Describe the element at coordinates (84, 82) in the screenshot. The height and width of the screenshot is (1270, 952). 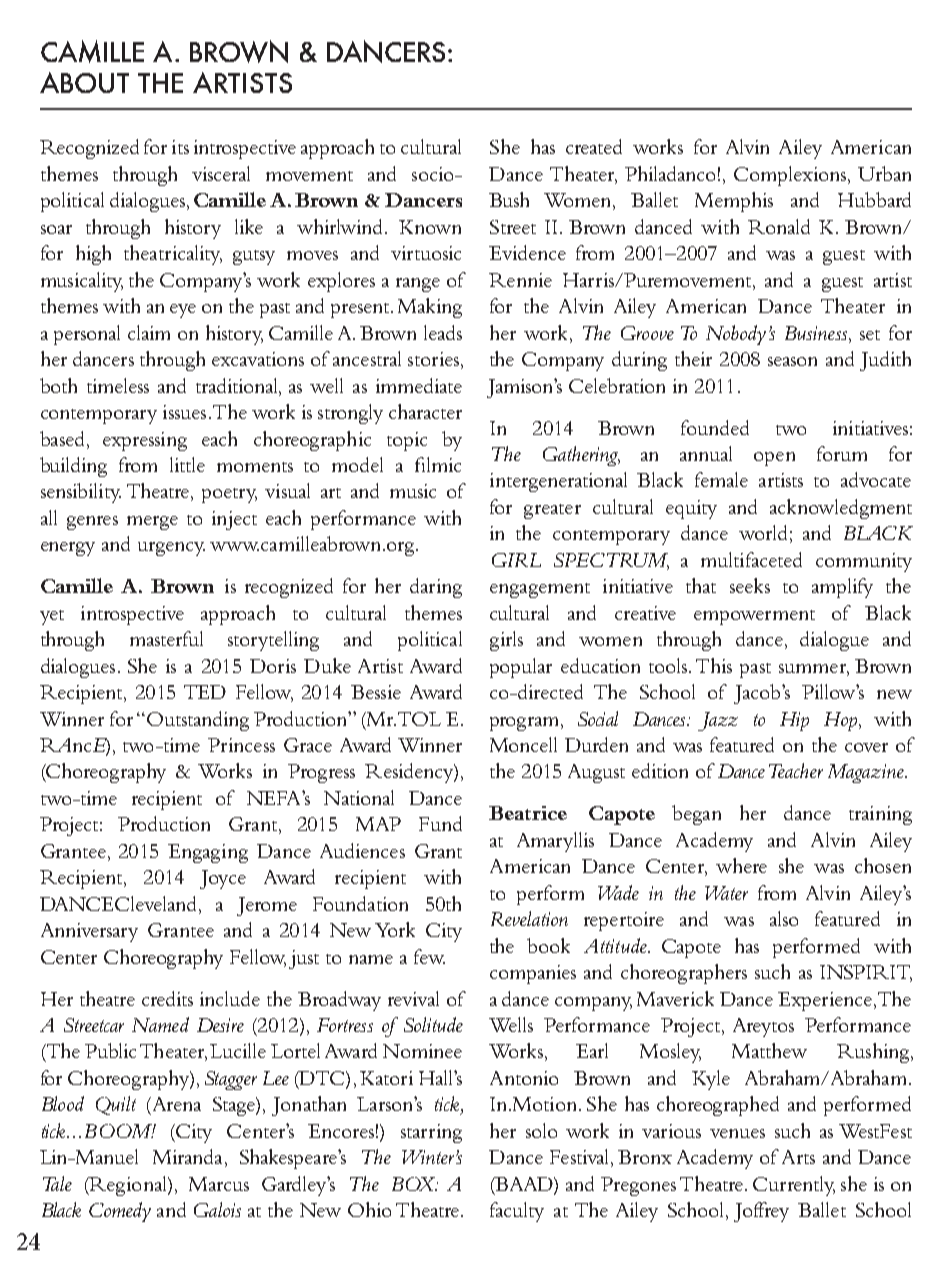
I see `ABOUT` at that location.
